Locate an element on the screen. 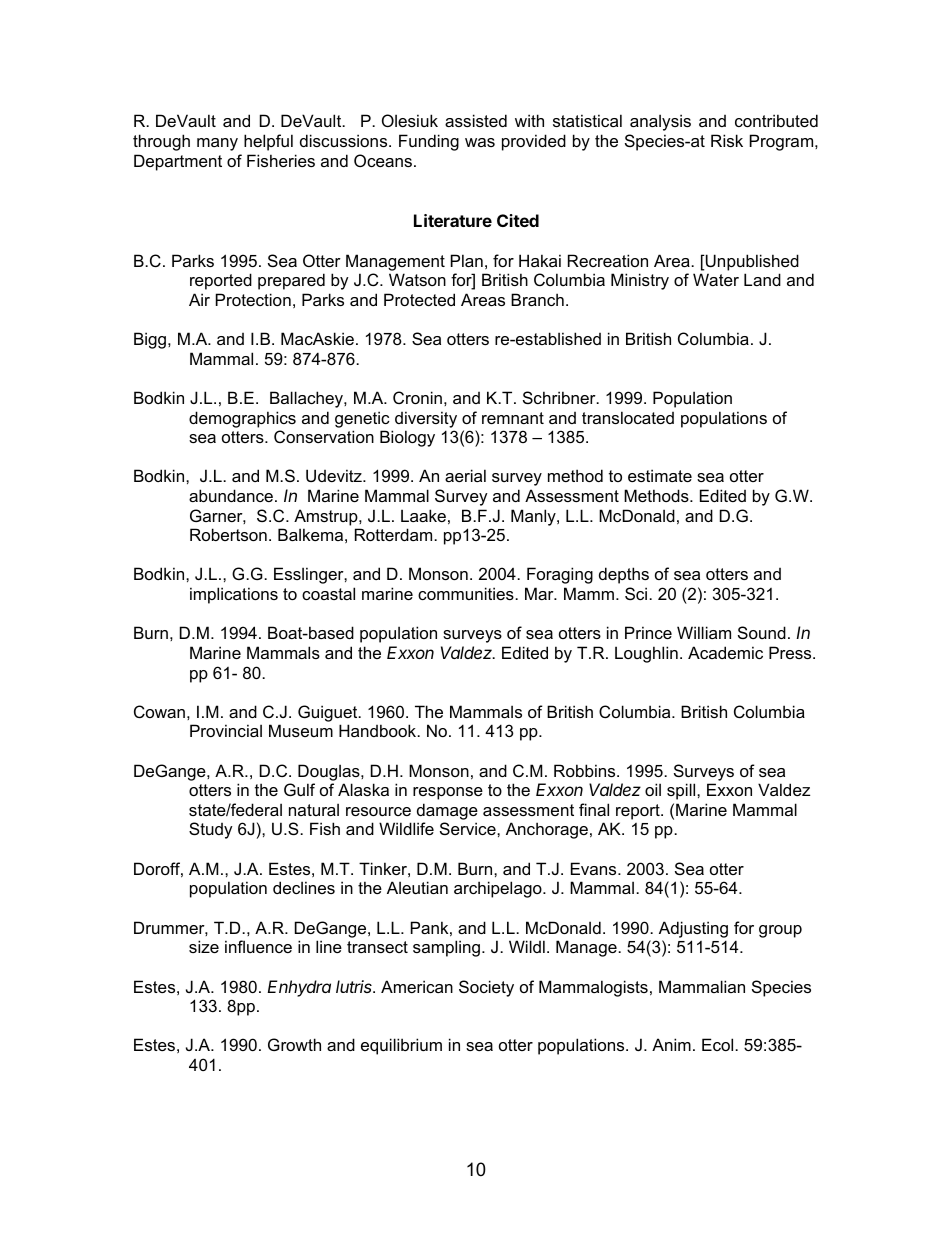 The width and height of the screenshot is (952, 1233). communities is located at coordinates (467, 593).
